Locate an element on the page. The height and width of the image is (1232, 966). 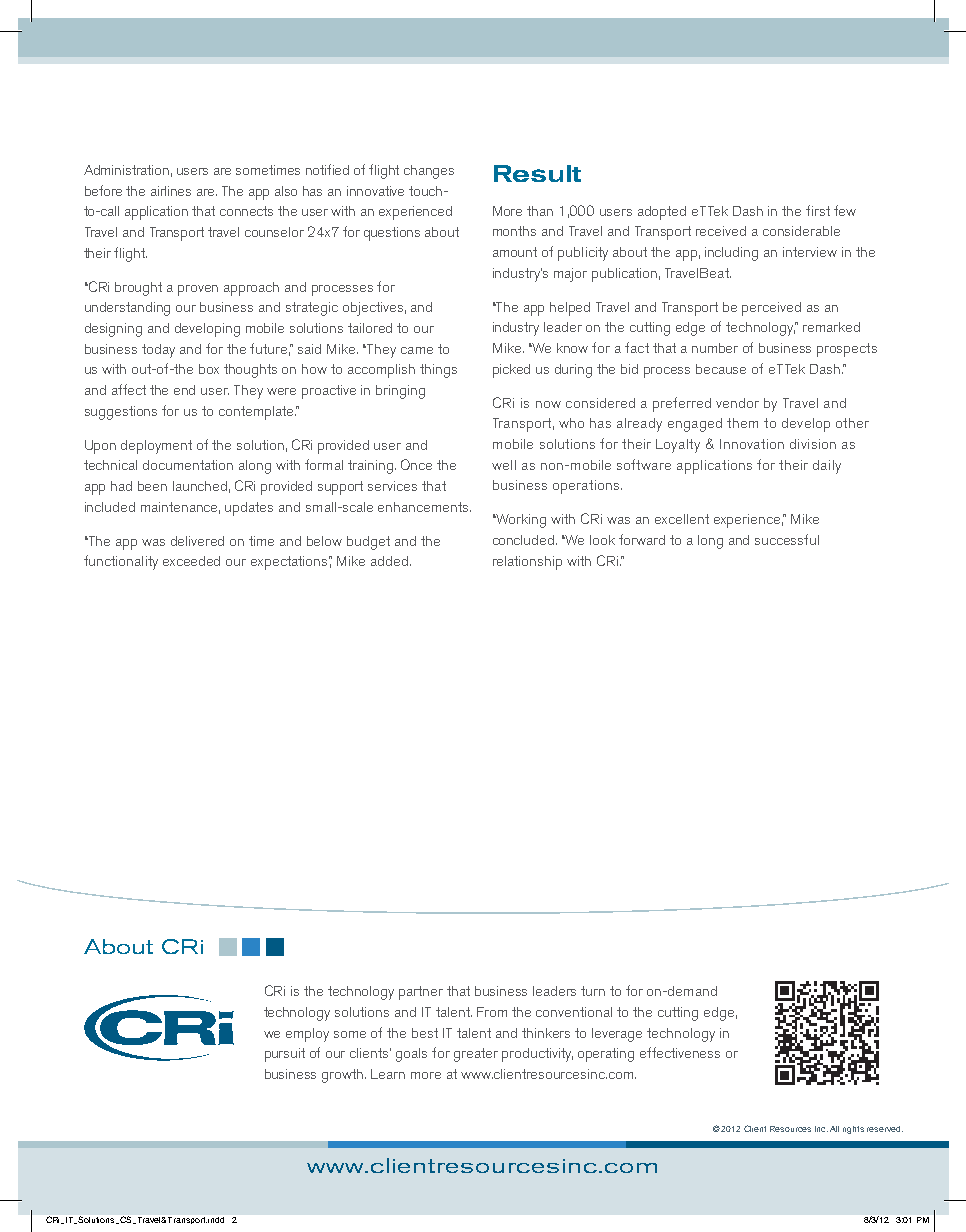
than is located at coordinates (540, 211).
